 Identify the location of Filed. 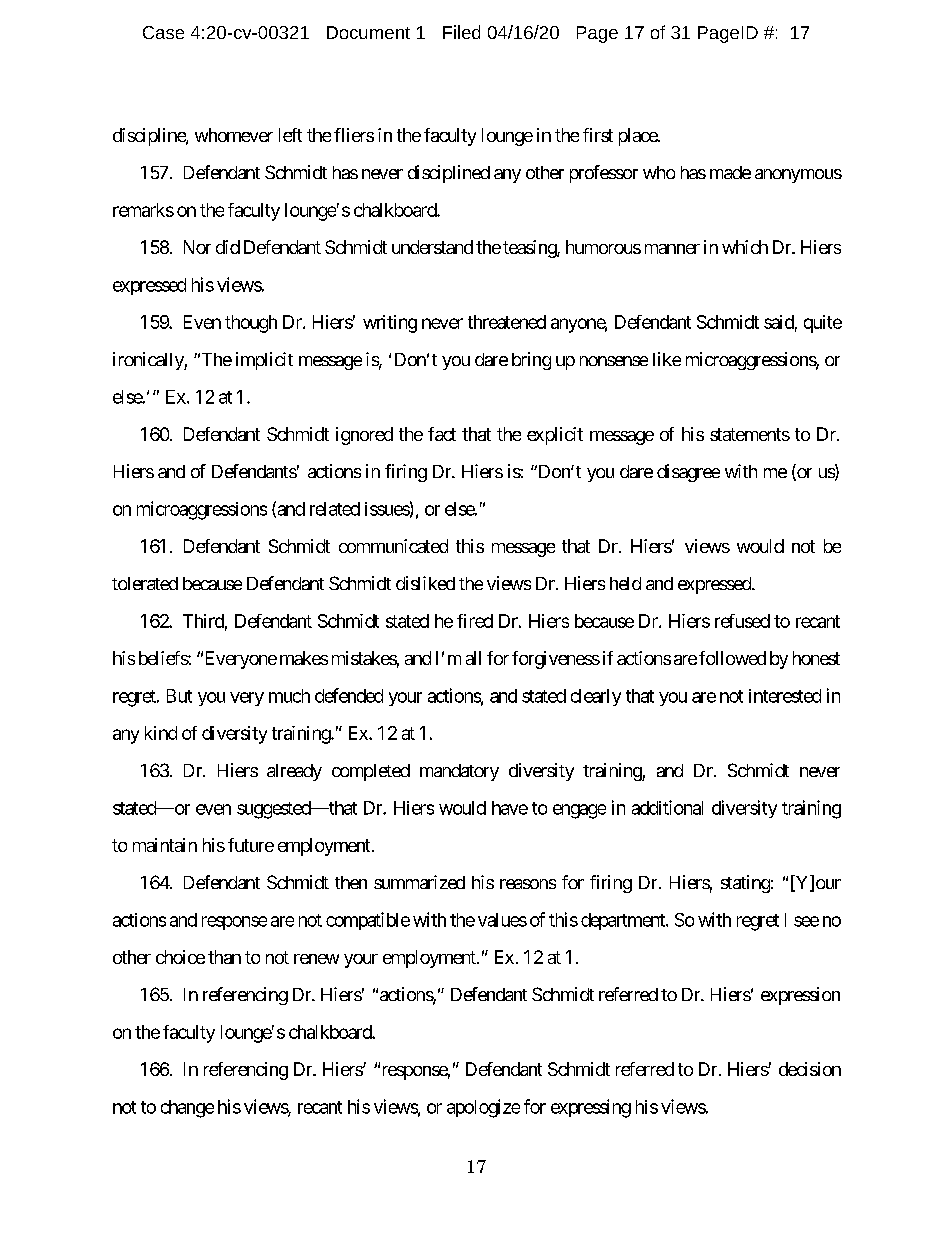
(461, 32).
